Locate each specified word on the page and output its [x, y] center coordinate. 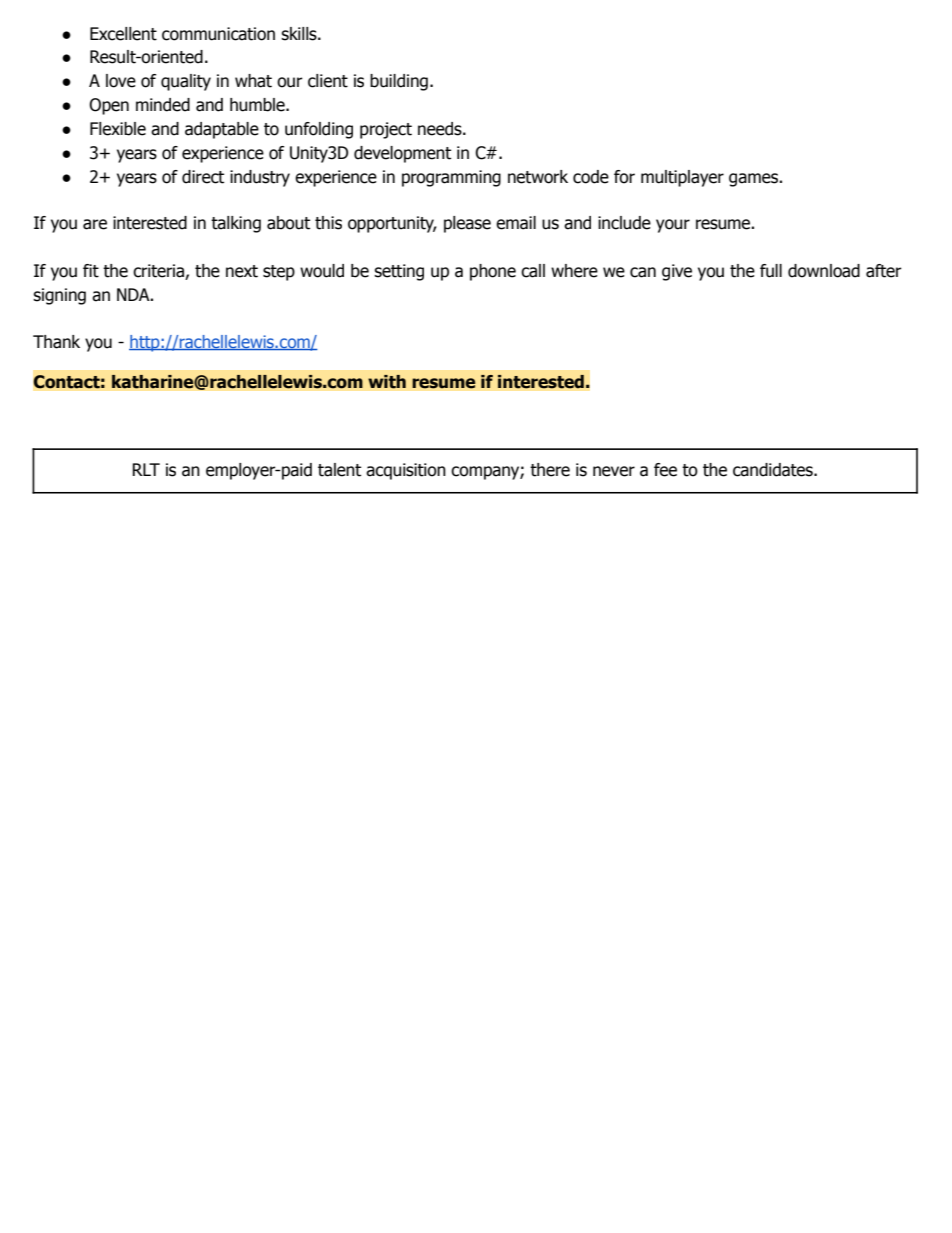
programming [451, 178]
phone [493, 272]
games [754, 180]
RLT [146, 469]
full [771, 271]
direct [203, 177]
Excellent [123, 34]
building [399, 82]
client [328, 81]
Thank [56, 342]
